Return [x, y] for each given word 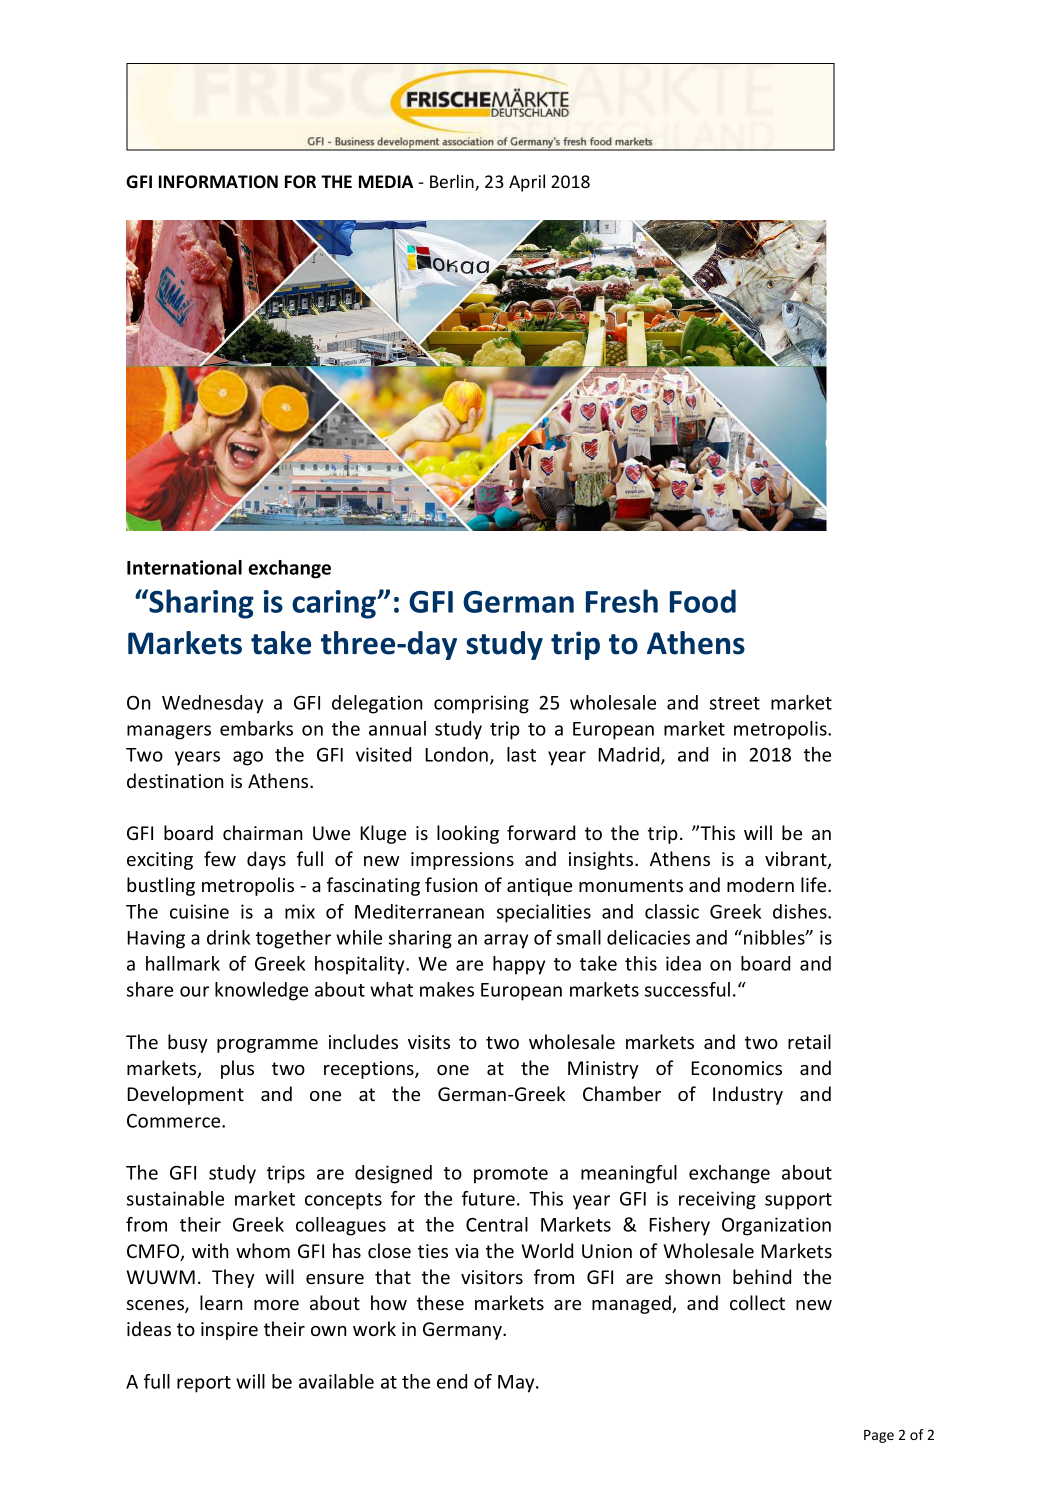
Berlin [453, 182]
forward [541, 832]
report [204, 1384]
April [527, 183]
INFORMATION [218, 182]
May [517, 1384]
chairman [262, 832]
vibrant [797, 860]
